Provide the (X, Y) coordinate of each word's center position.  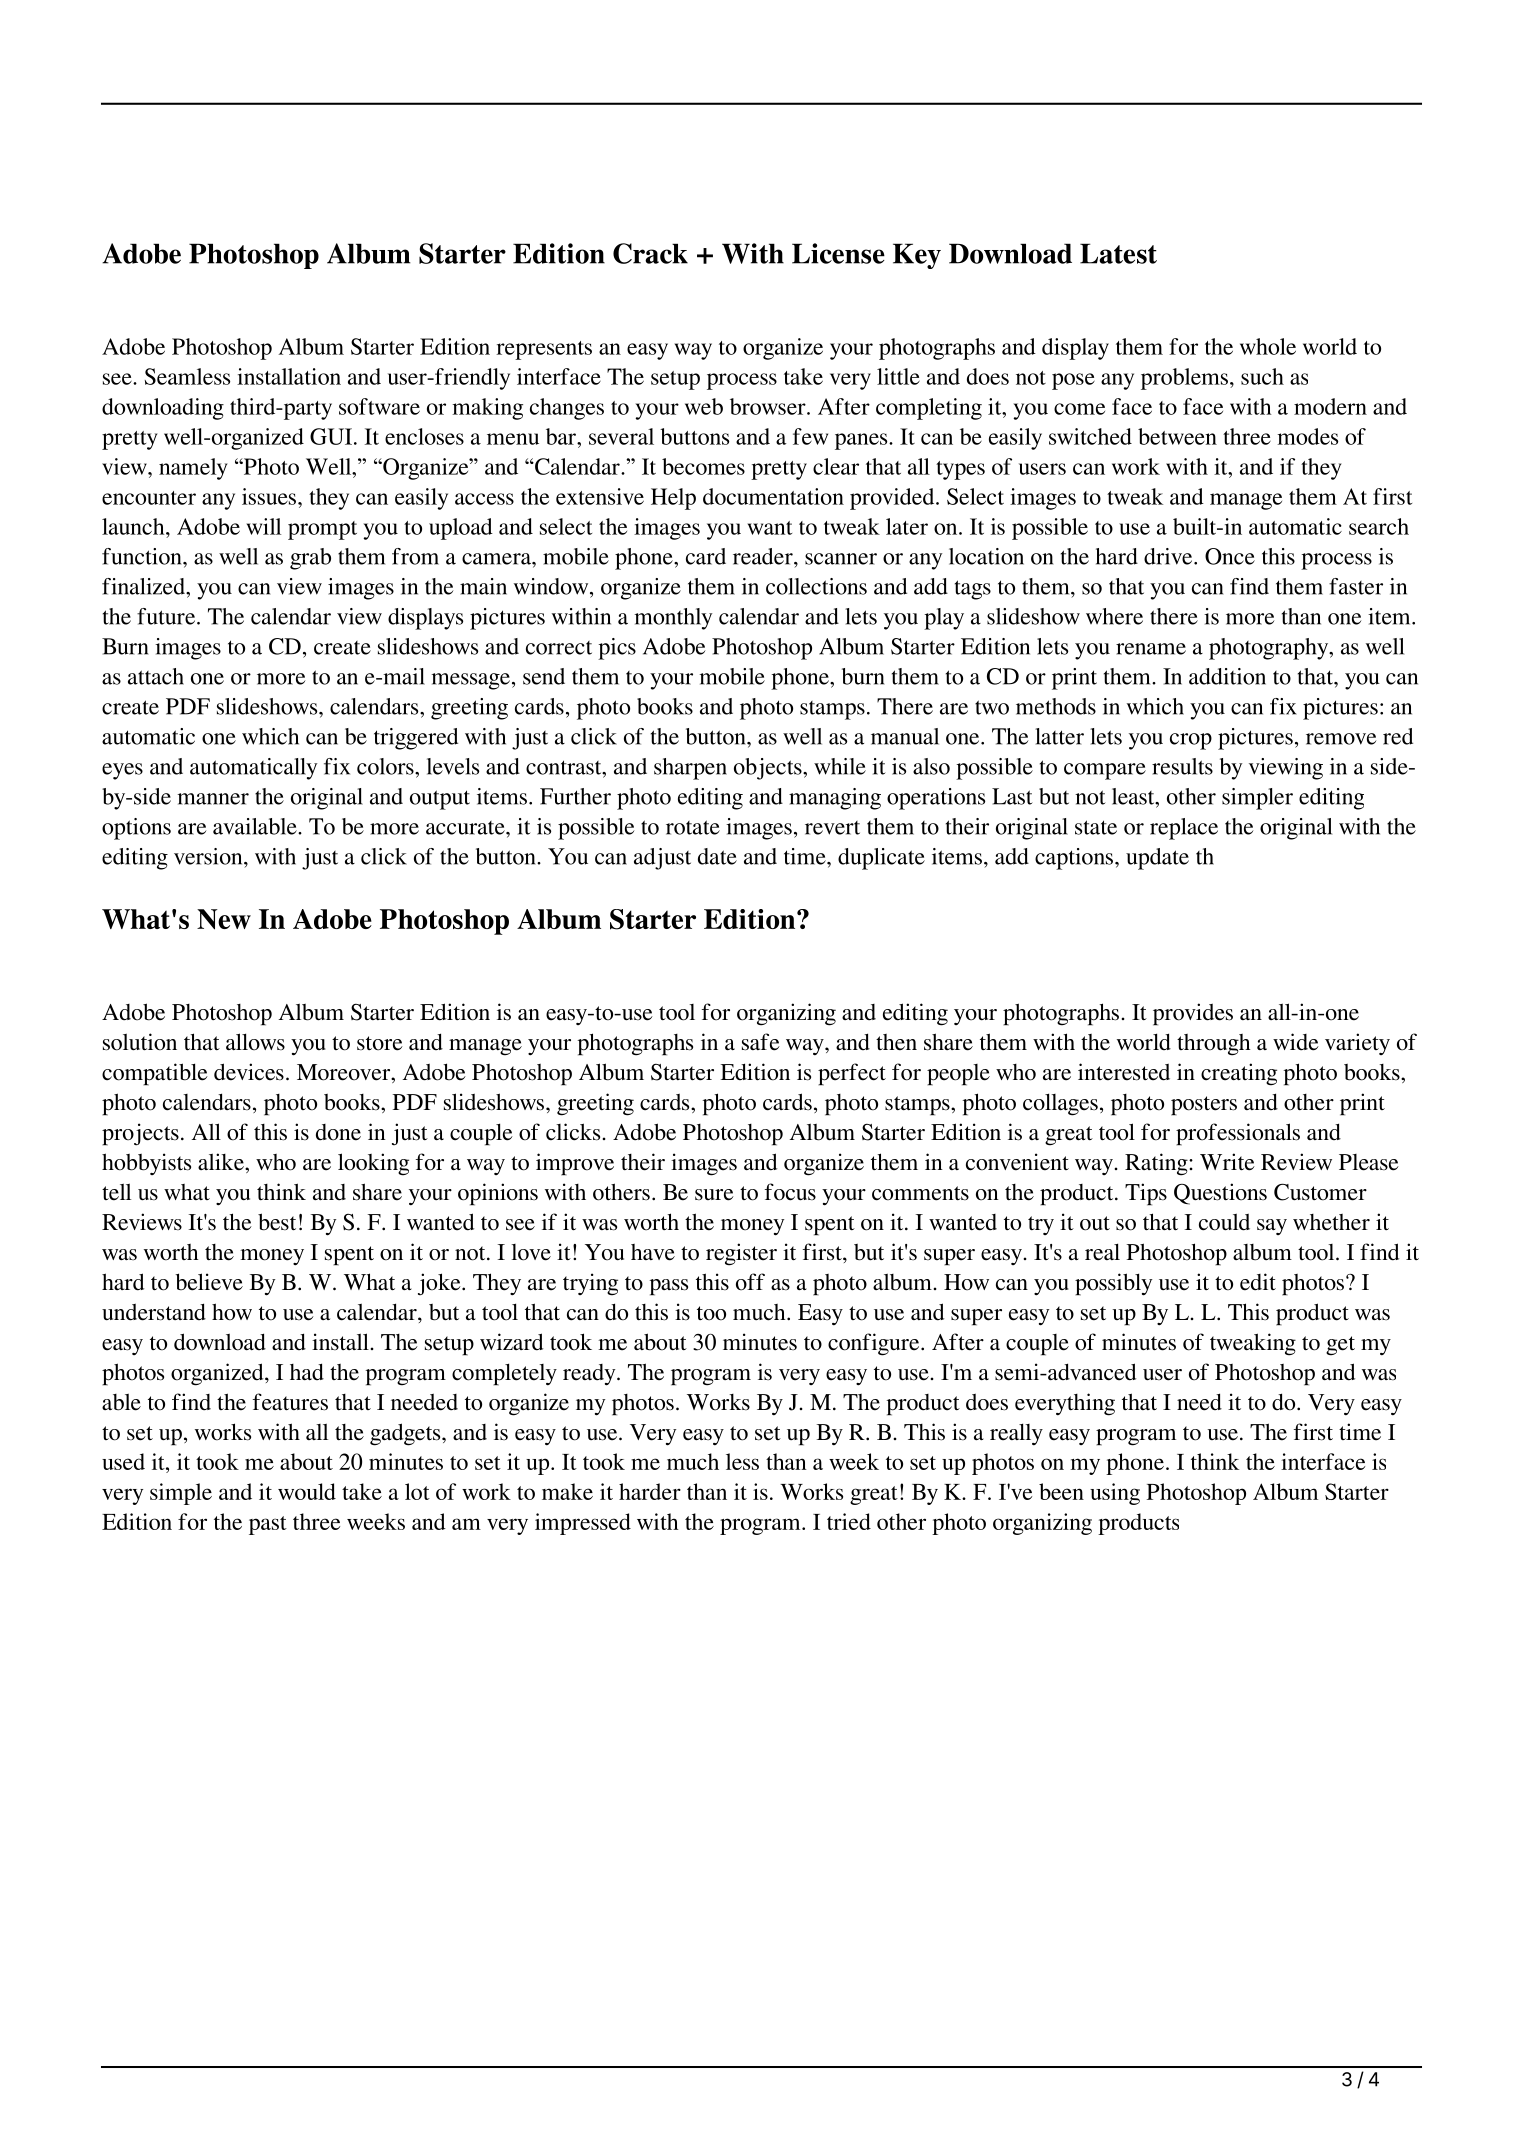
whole (1268, 346)
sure (714, 1195)
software (379, 406)
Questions (1220, 1194)
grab (310, 559)
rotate (693, 827)
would (307, 1491)
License (838, 253)
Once (1230, 556)
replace (1184, 829)
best (277, 1222)
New (224, 919)
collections (816, 586)
